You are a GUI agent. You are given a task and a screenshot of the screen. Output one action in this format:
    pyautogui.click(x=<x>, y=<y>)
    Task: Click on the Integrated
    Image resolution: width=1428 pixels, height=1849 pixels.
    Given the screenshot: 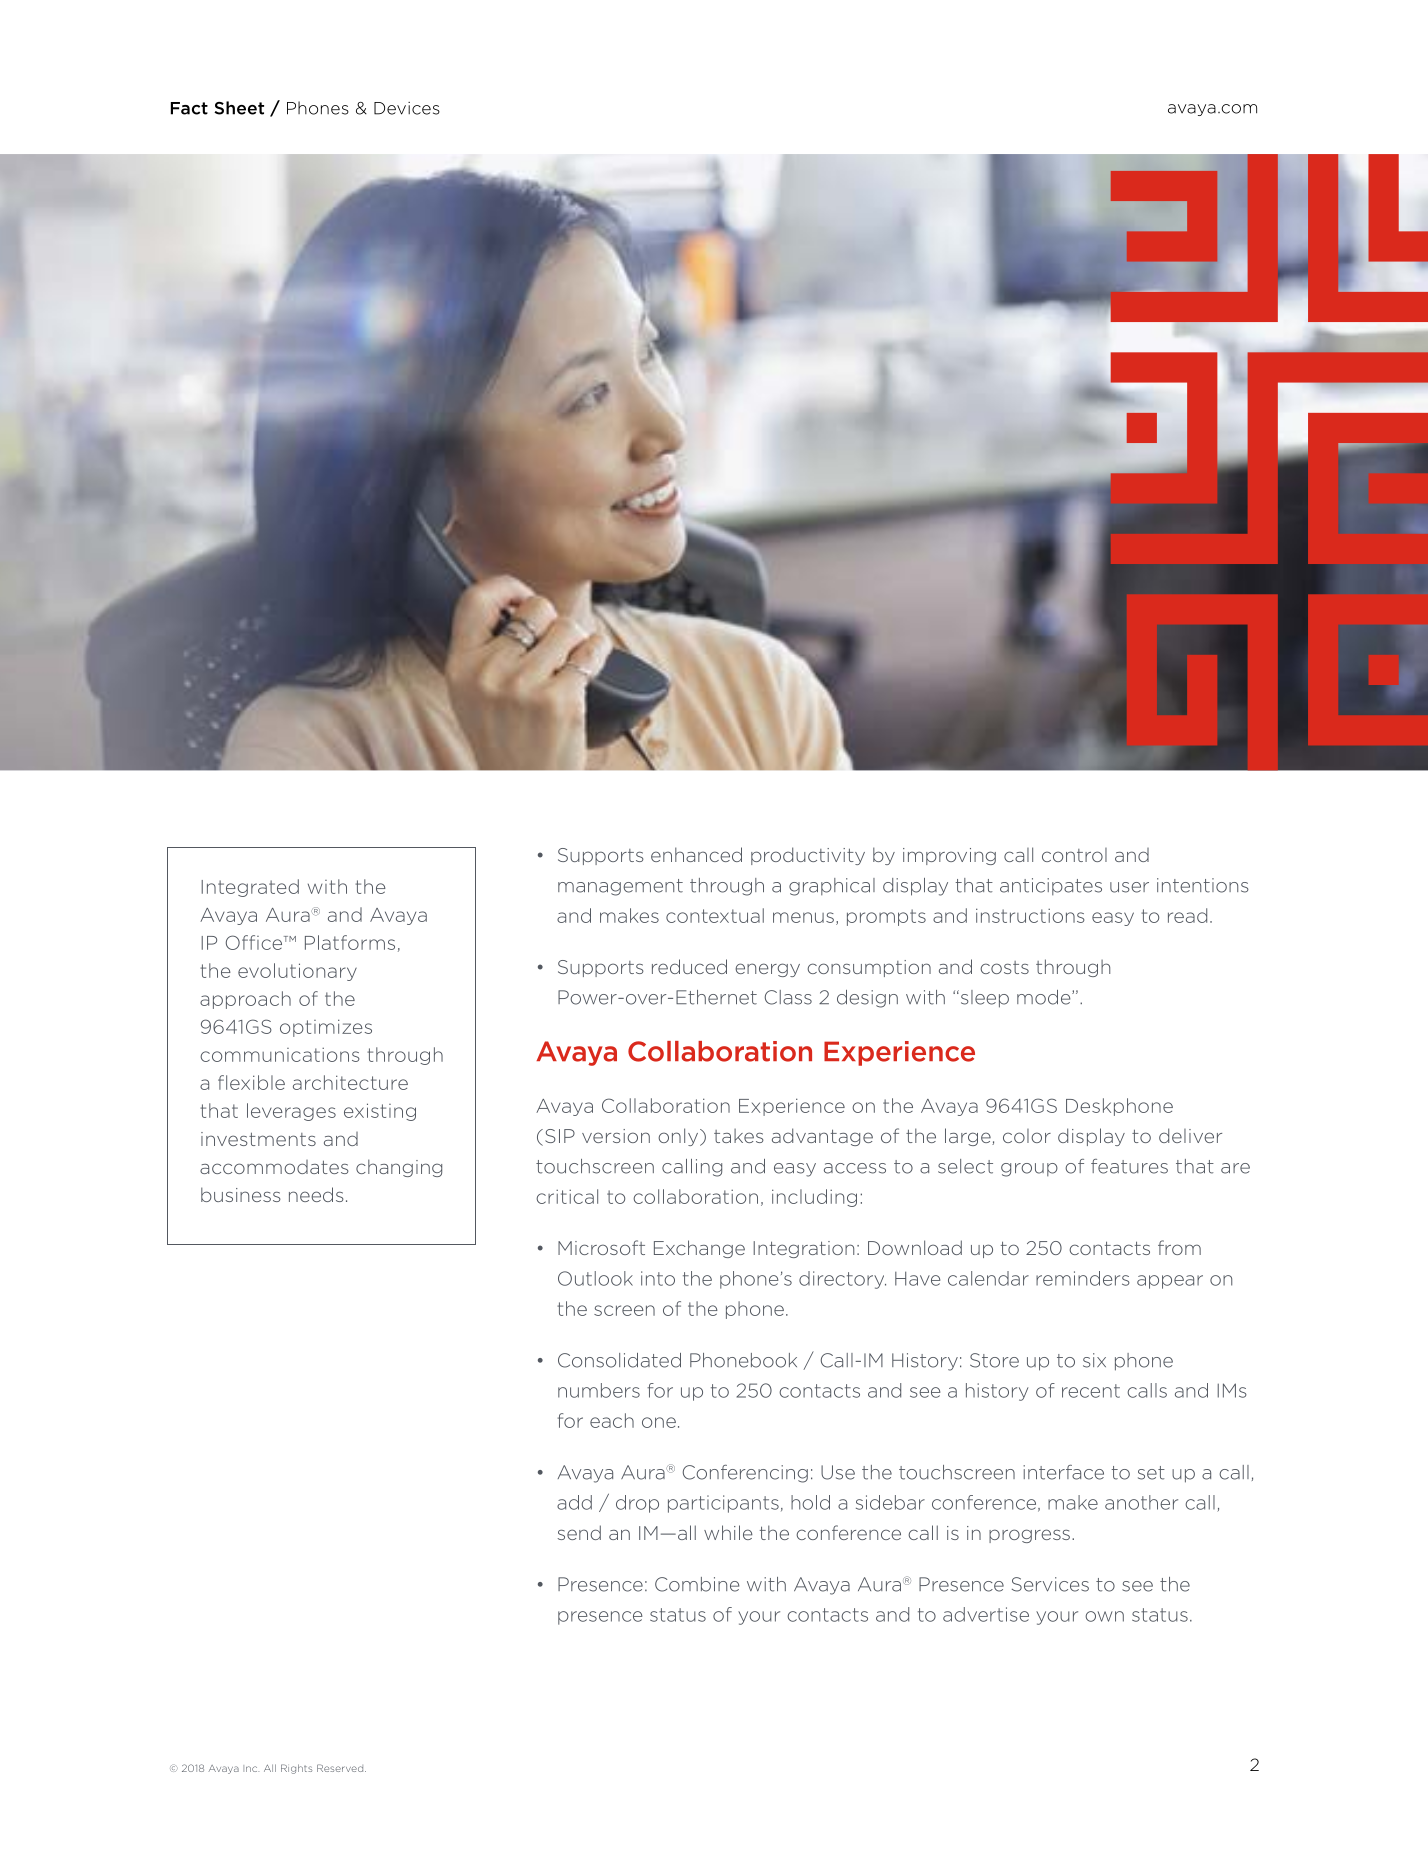 What is the action you would take?
    pyautogui.click(x=250, y=888)
